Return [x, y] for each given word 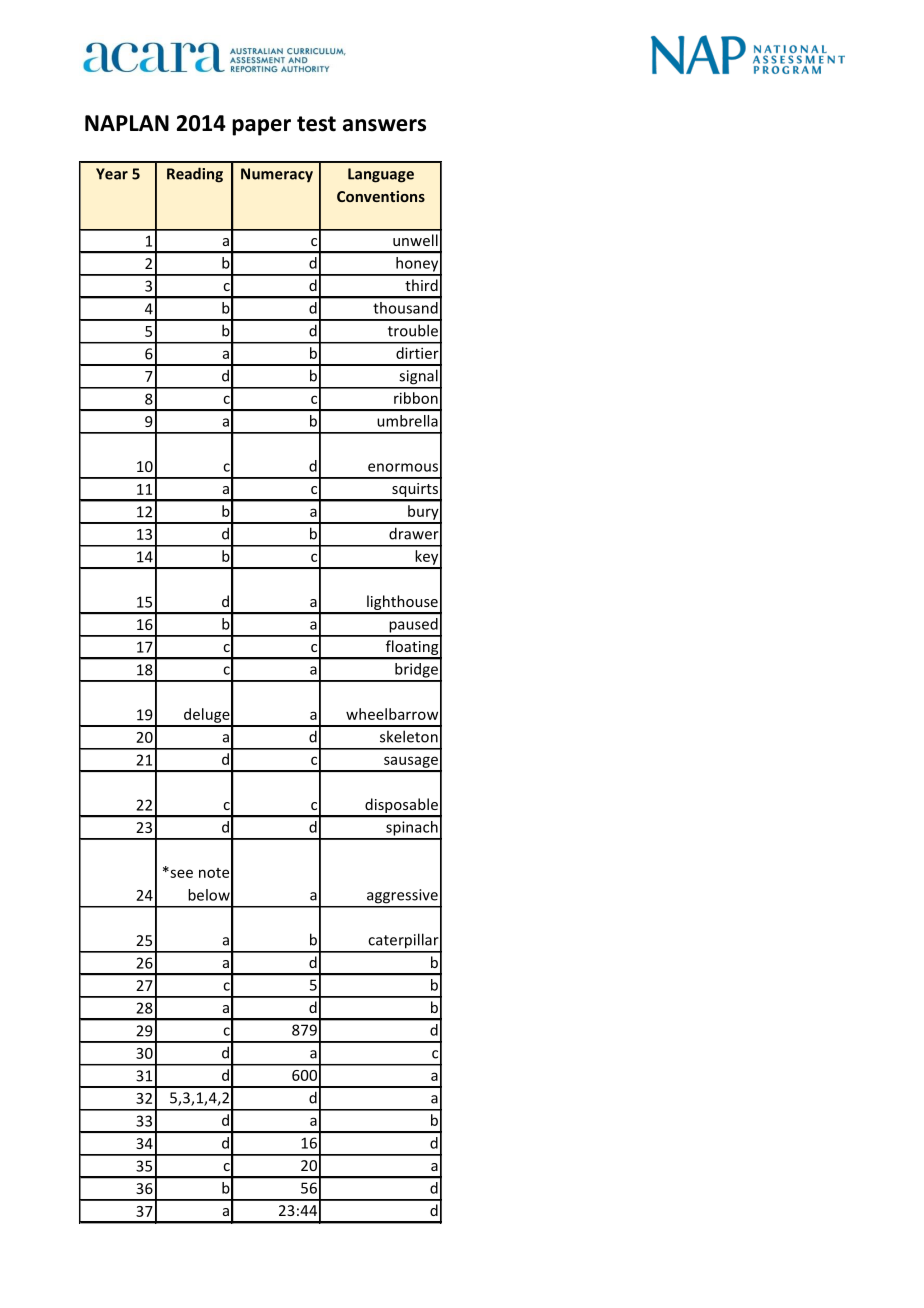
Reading [195, 175]
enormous [403, 467]
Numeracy [277, 175]
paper [261, 127]
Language [381, 175]
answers [384, 125]
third [421, 285]
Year [112, 174]
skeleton [409, 736]
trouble [413, 330]
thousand [406, 308]
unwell [415, 240]
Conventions [381, 196]
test [316, 124]
